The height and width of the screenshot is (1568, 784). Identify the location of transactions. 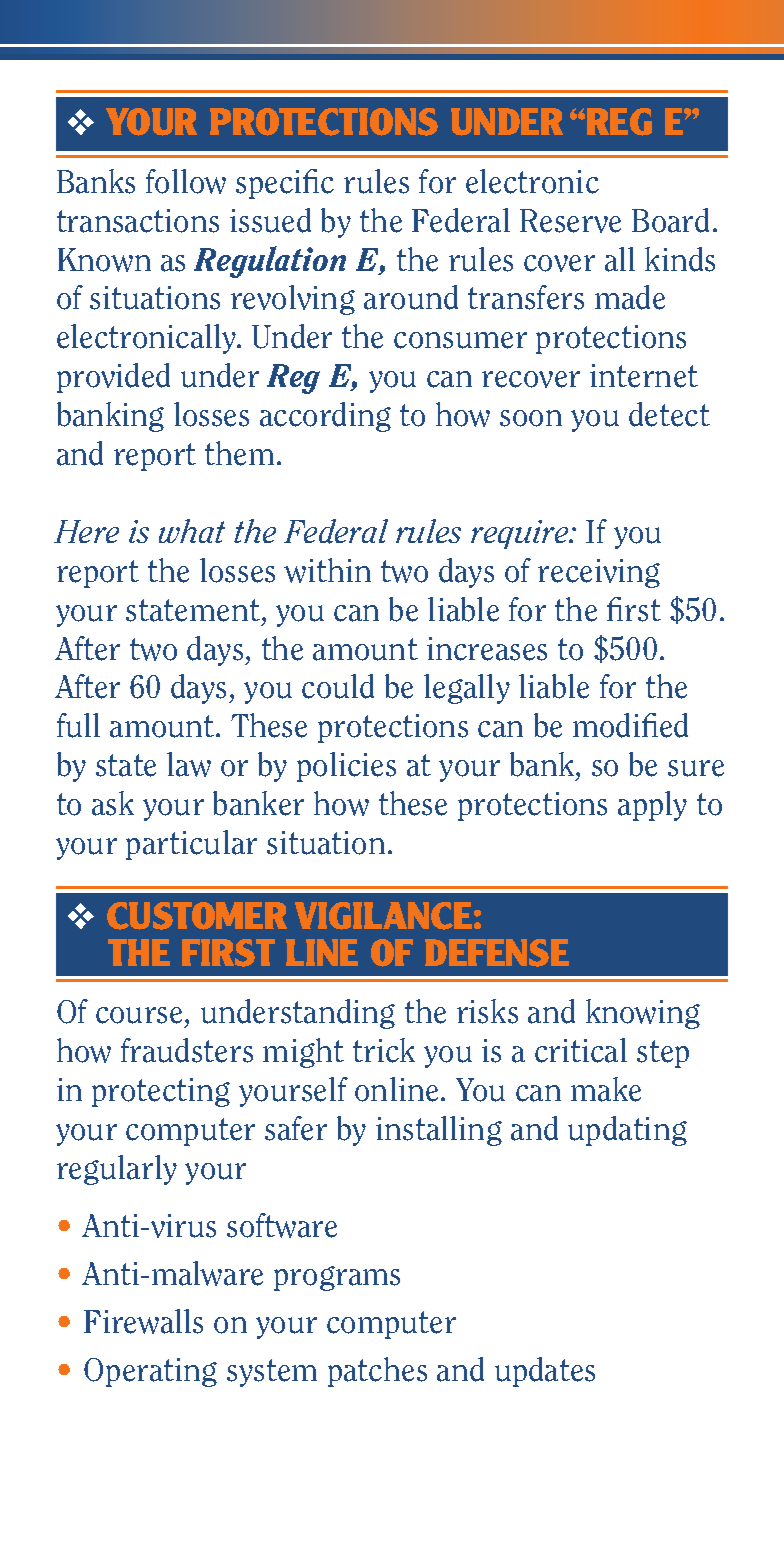
(138, 221).
